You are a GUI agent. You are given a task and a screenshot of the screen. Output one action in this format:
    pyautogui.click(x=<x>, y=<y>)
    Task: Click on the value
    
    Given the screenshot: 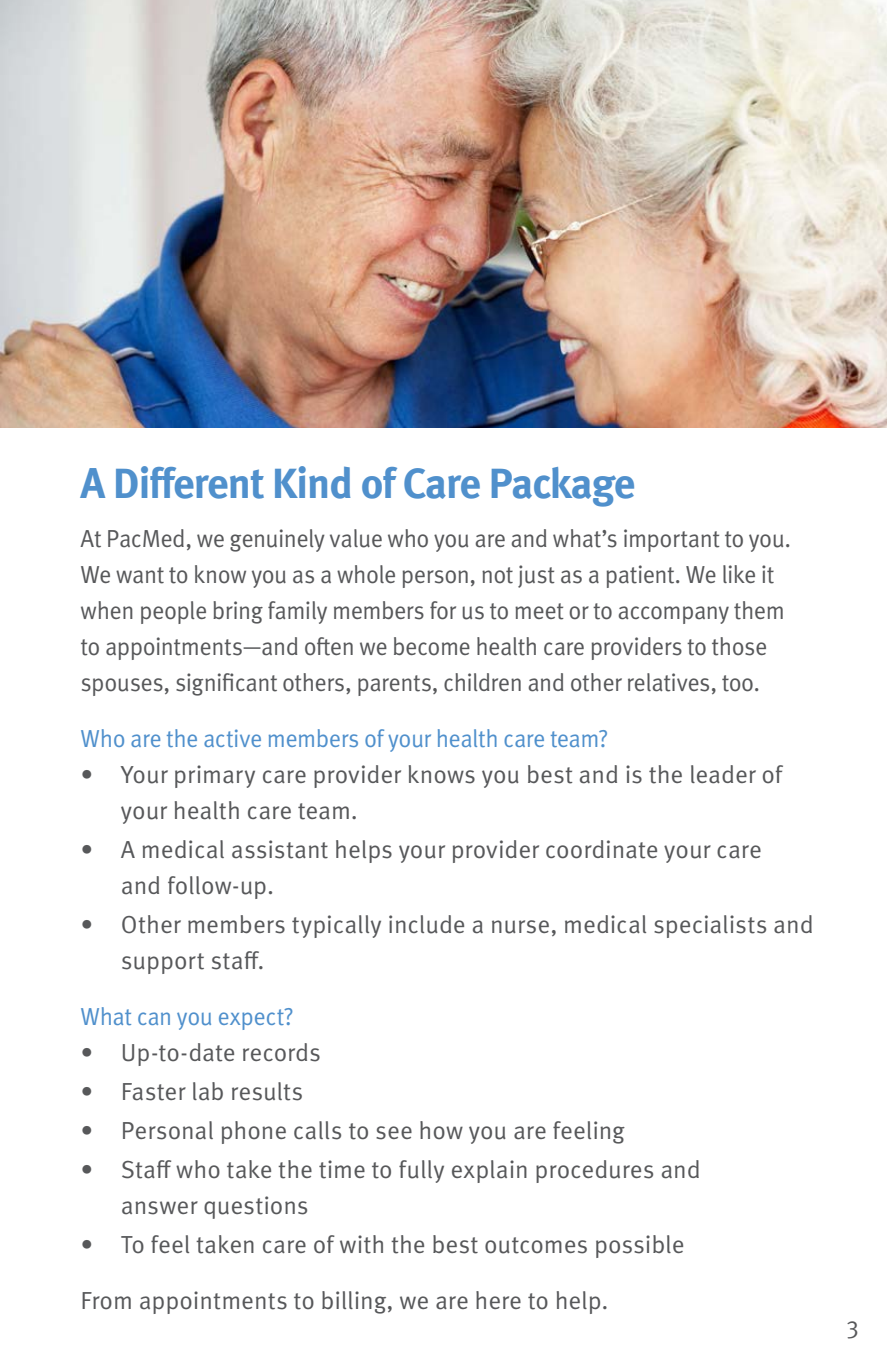 What is the action you would take?
    pyautogui.click(x=356, y=538)
